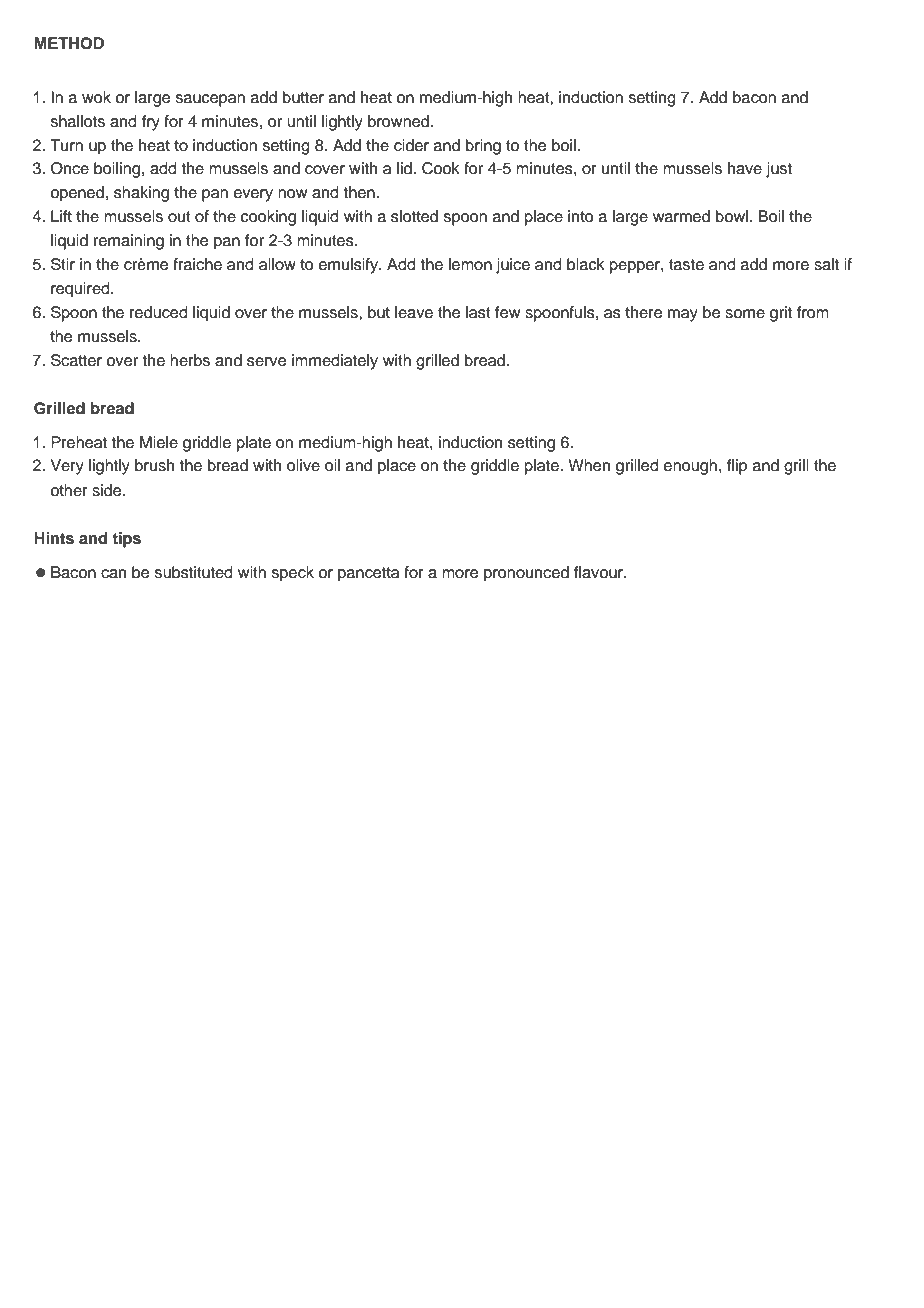  I want to click on pancetta, so click(368, 574).
